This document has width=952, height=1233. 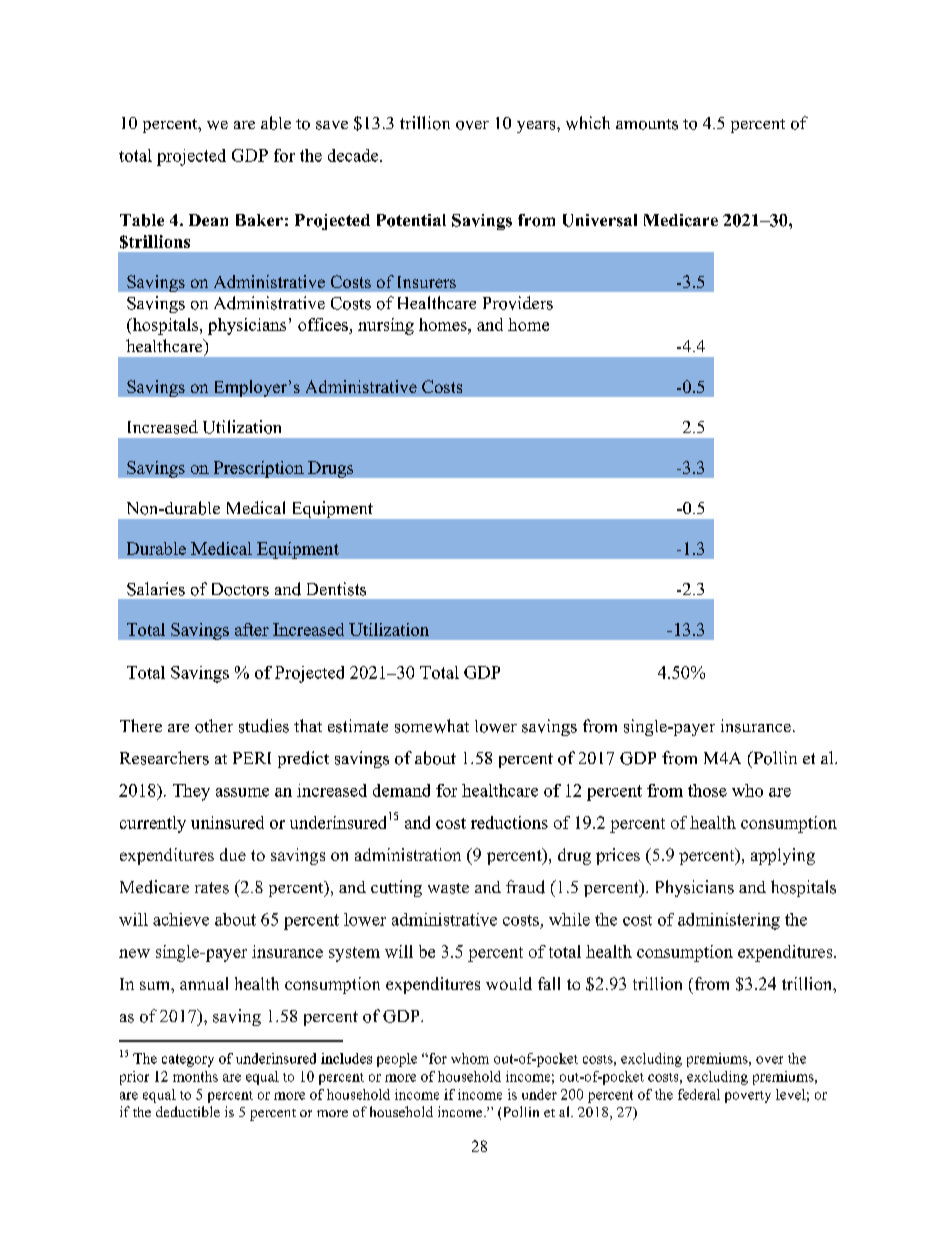 What do you see at coordinates (647, 124) in the document?
I see `amounts` at bounding box center [647, 124].
